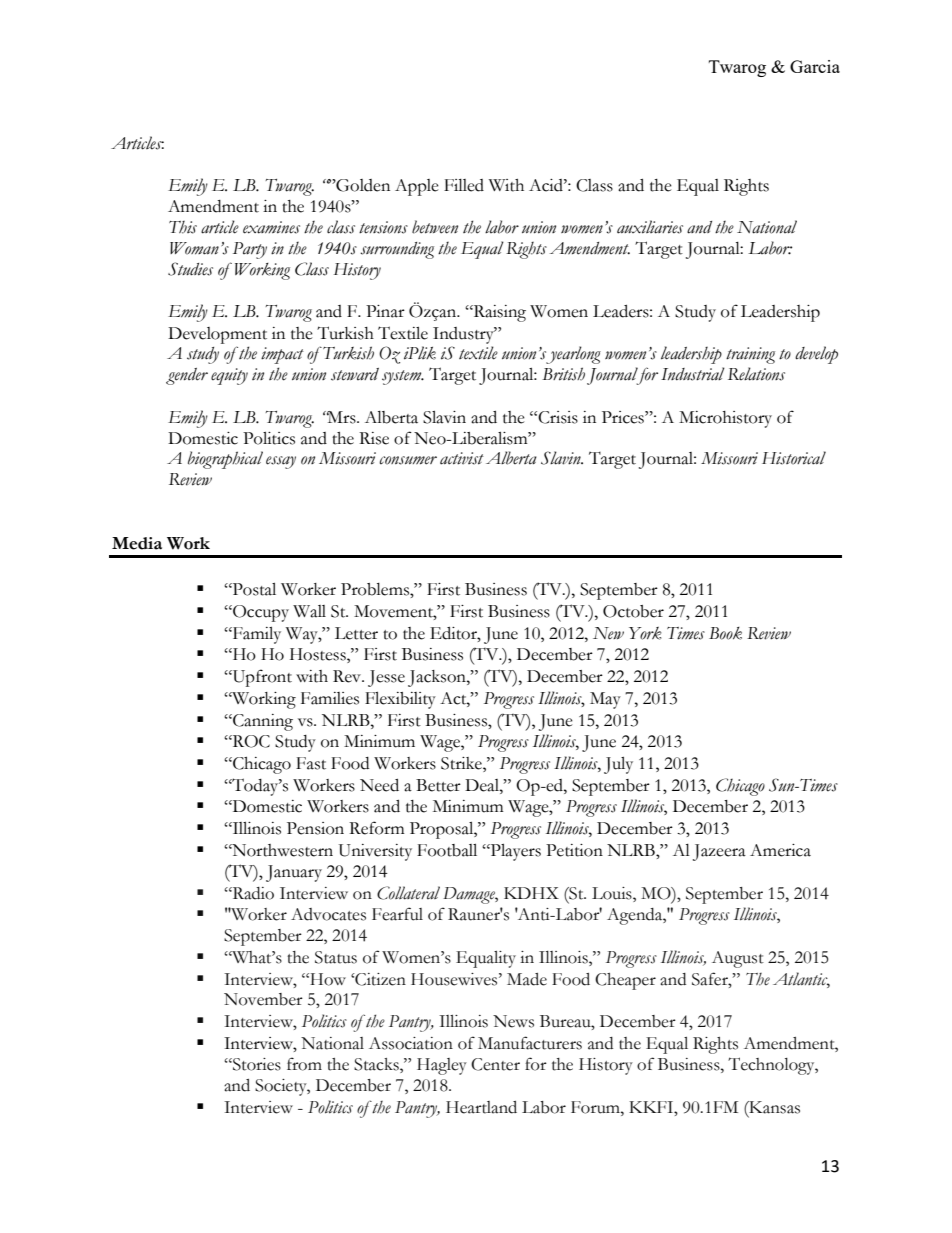 The image size is (952, 1233). What do you see at coordinates (464, 185) in the page?
I see `Filled` at bounding box center [464, 185].
